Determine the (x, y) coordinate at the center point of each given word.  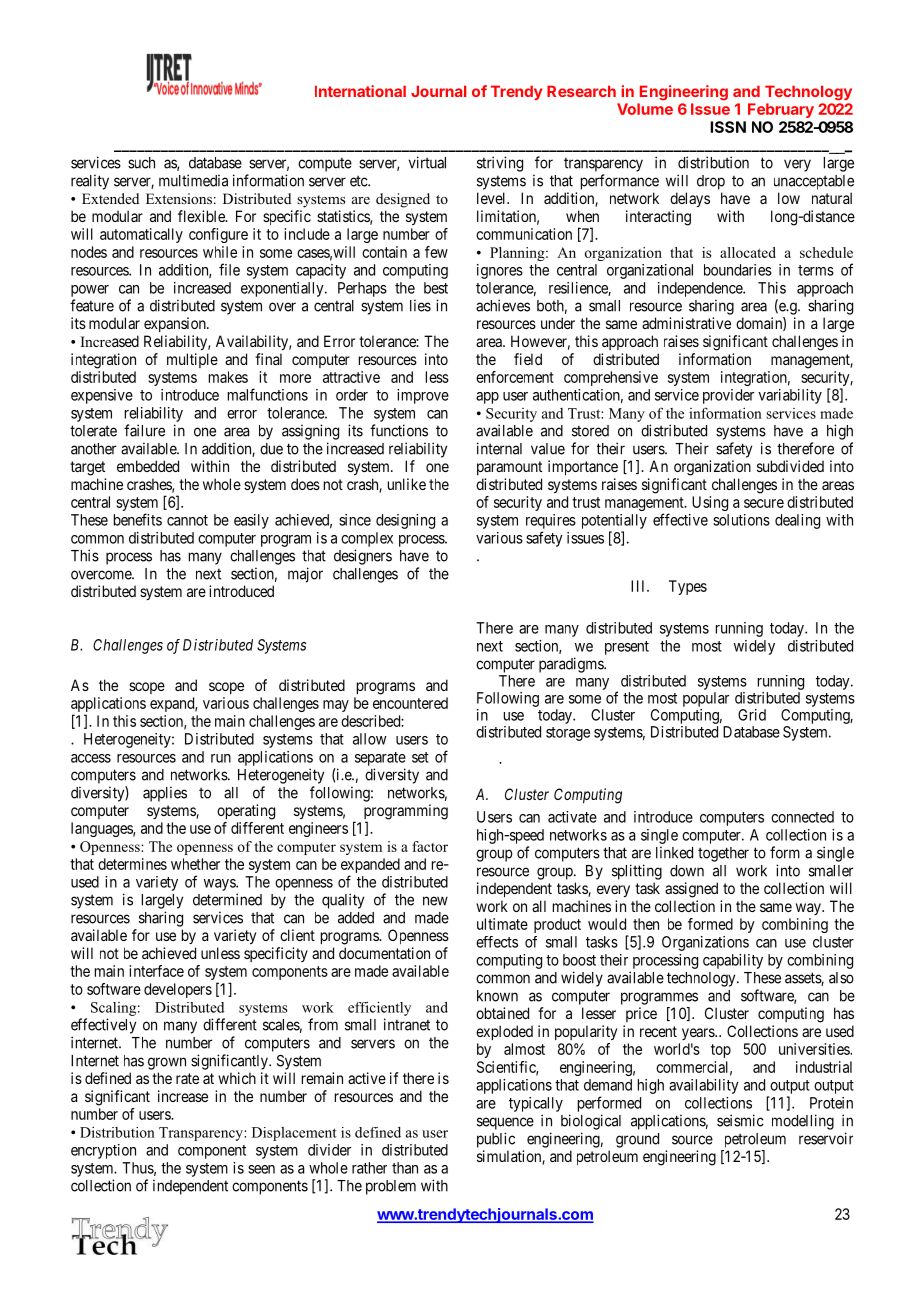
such (141, 163)
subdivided (790, 466)
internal (499, 448)
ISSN (728, 127)
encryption (103, 1151)
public (496, 1140)
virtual (427, 162)
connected (802, 817)
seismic (740, 1120)
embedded (148, 466)
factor (430, 846)
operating (246, 812)
